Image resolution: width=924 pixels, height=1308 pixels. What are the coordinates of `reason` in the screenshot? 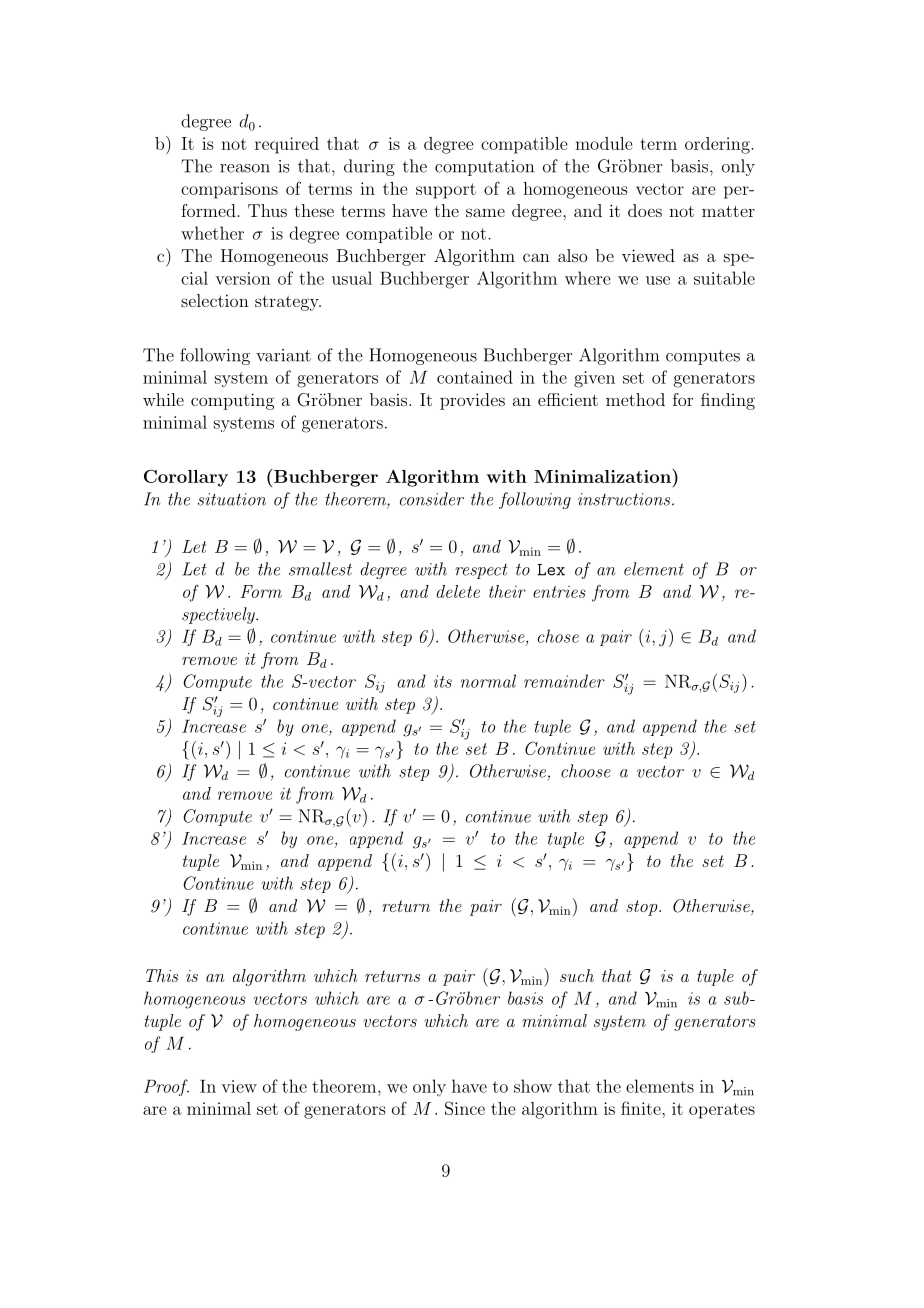 It's located at (245, 168).
